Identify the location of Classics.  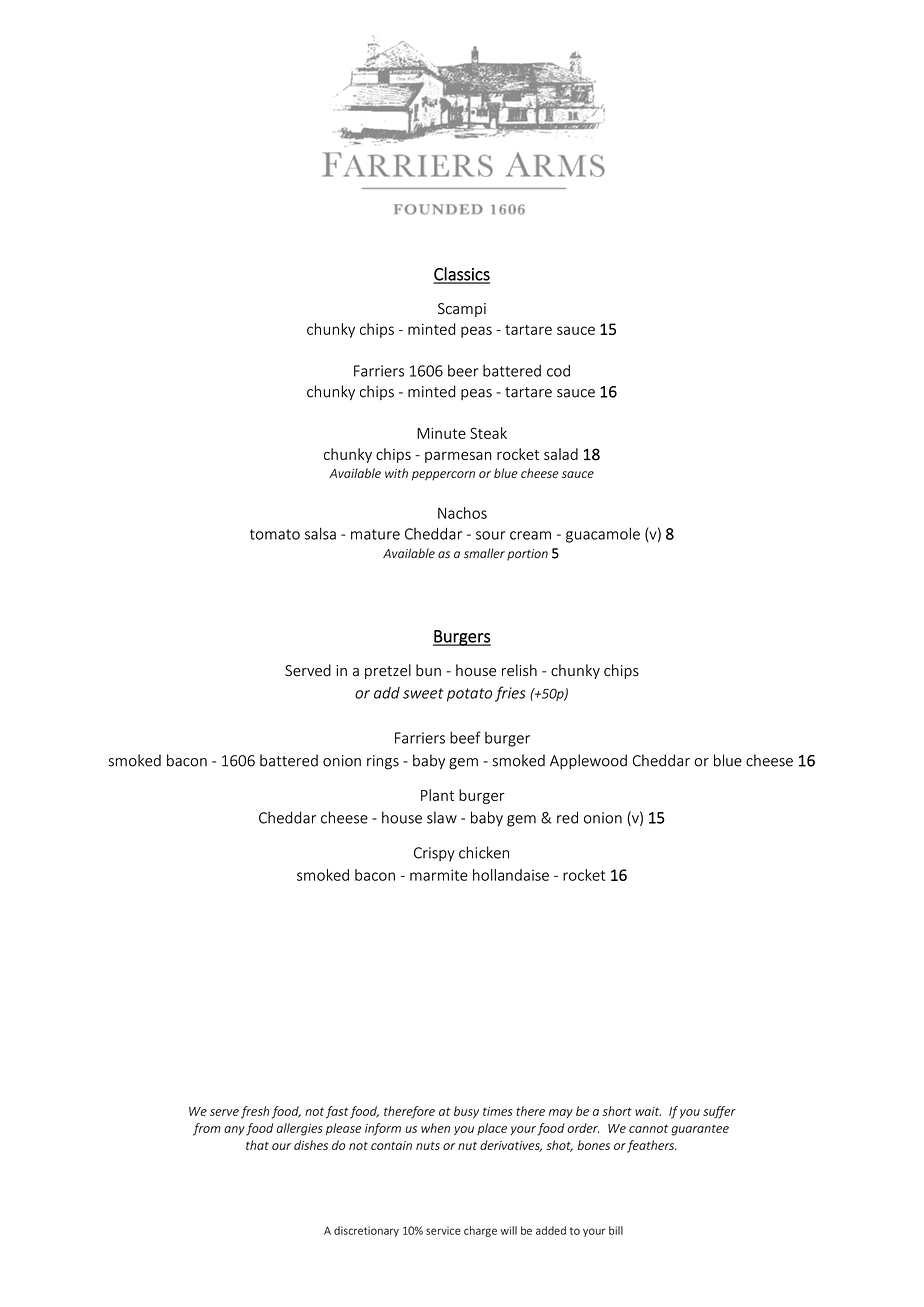
(461, 275).
